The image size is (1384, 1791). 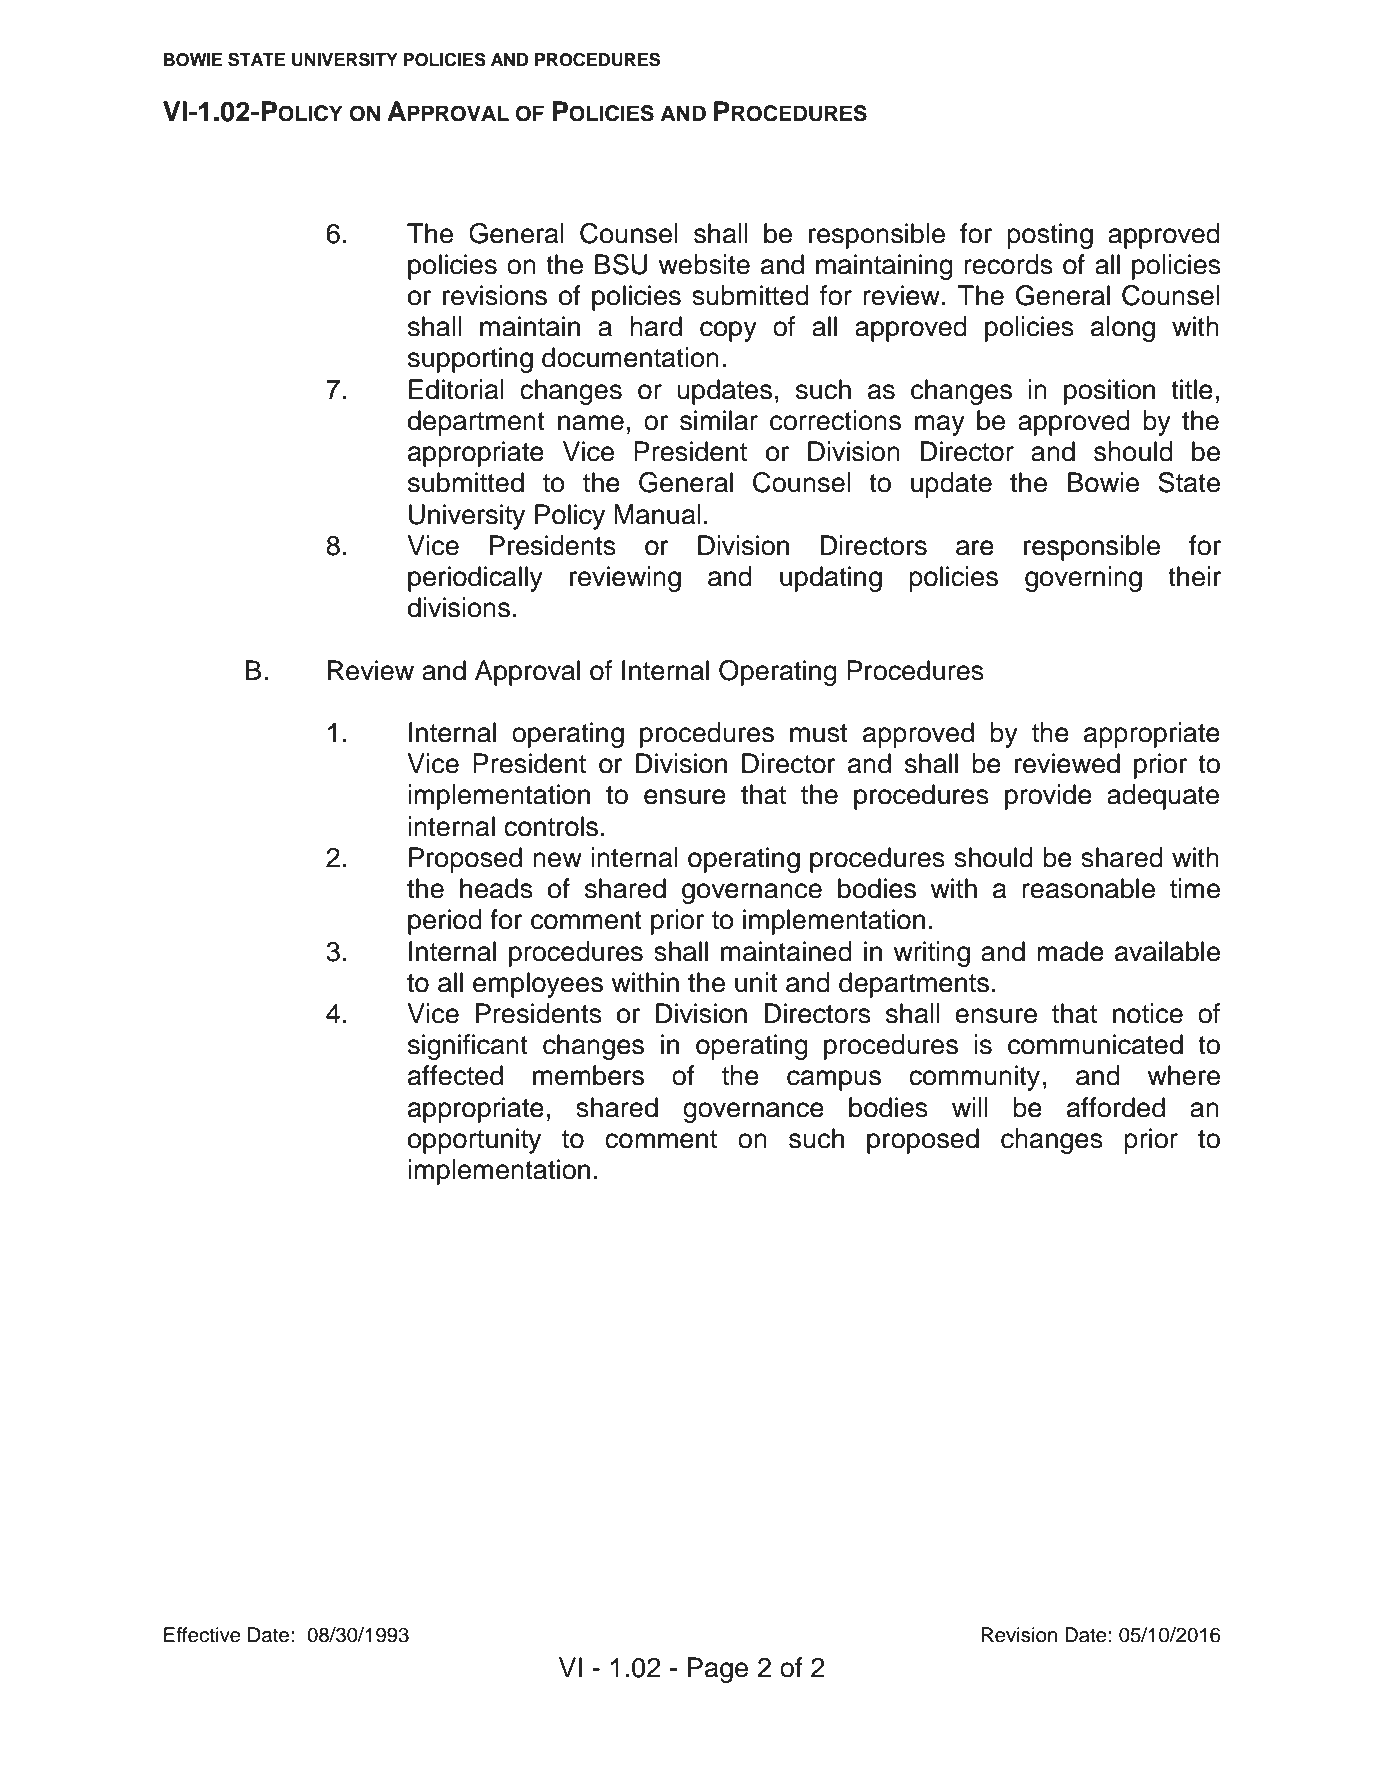 What do you see at coordinates (1070, 951) in the screenshot?
I see `made` at bounding box center [1070, 951].
